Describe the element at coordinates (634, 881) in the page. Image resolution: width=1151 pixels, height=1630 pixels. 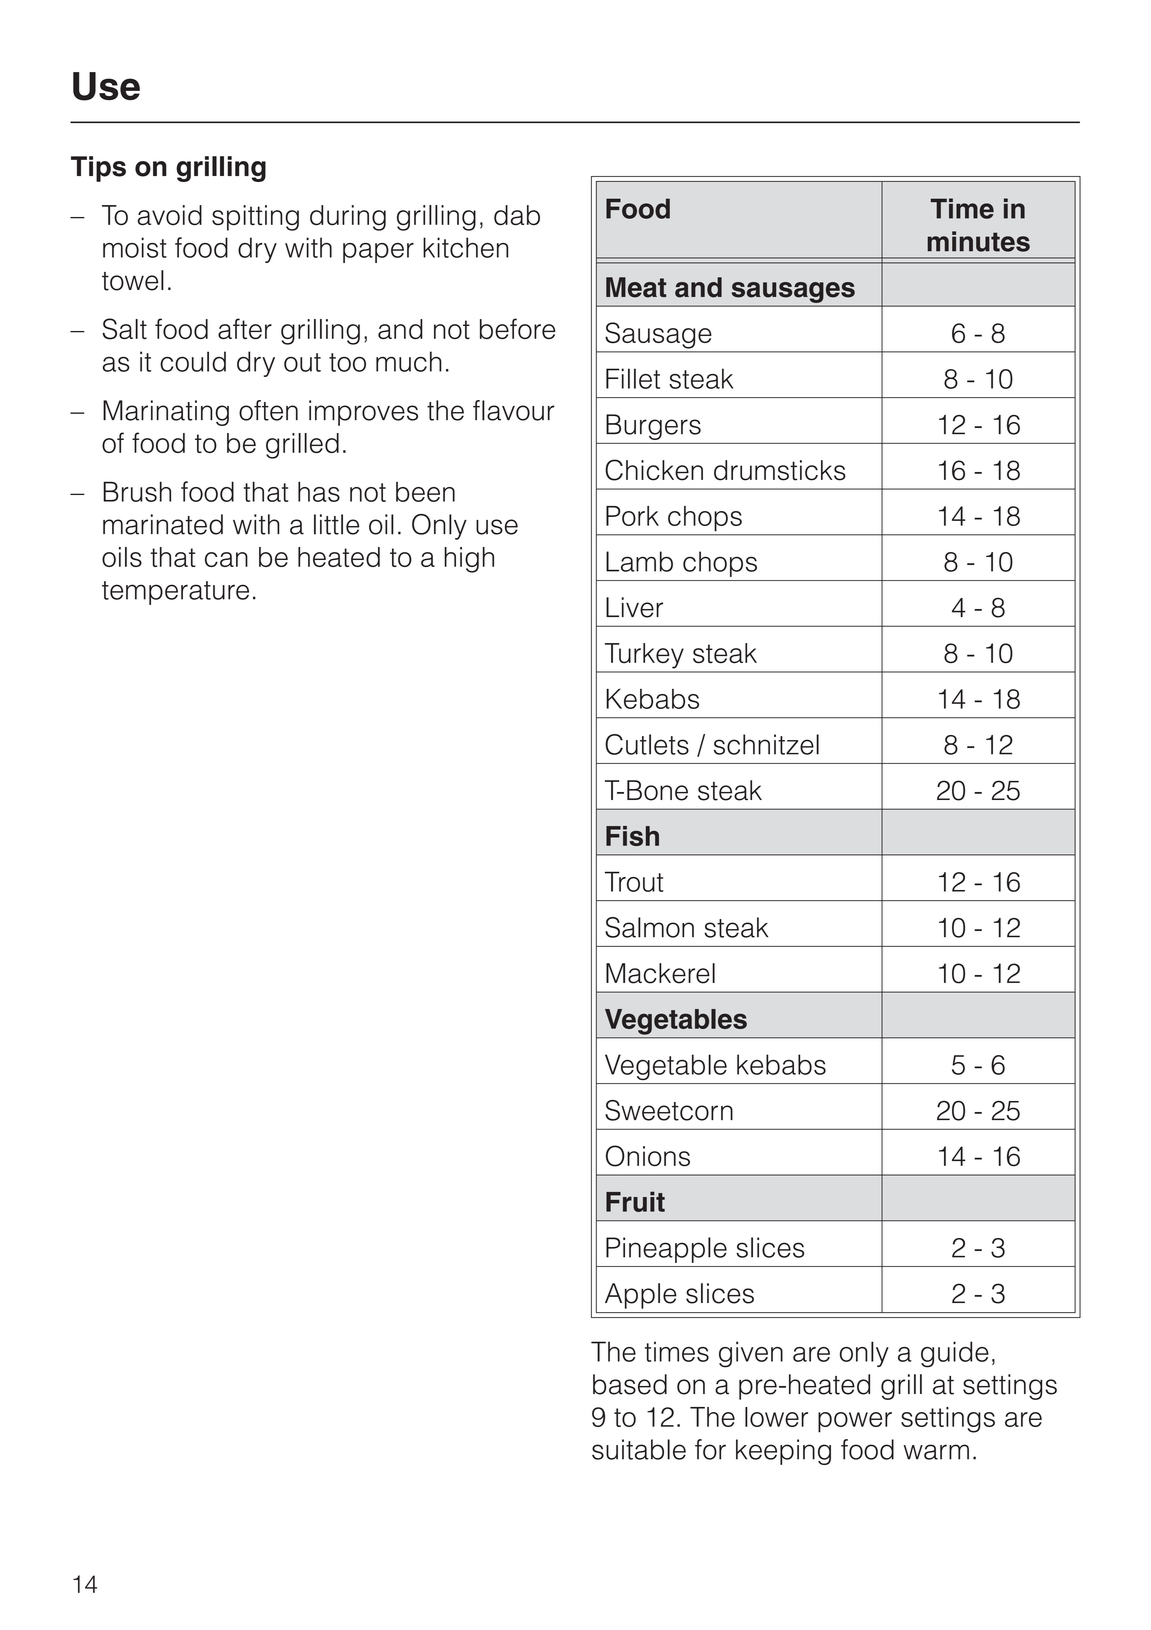
I see `Trout` at that location.
